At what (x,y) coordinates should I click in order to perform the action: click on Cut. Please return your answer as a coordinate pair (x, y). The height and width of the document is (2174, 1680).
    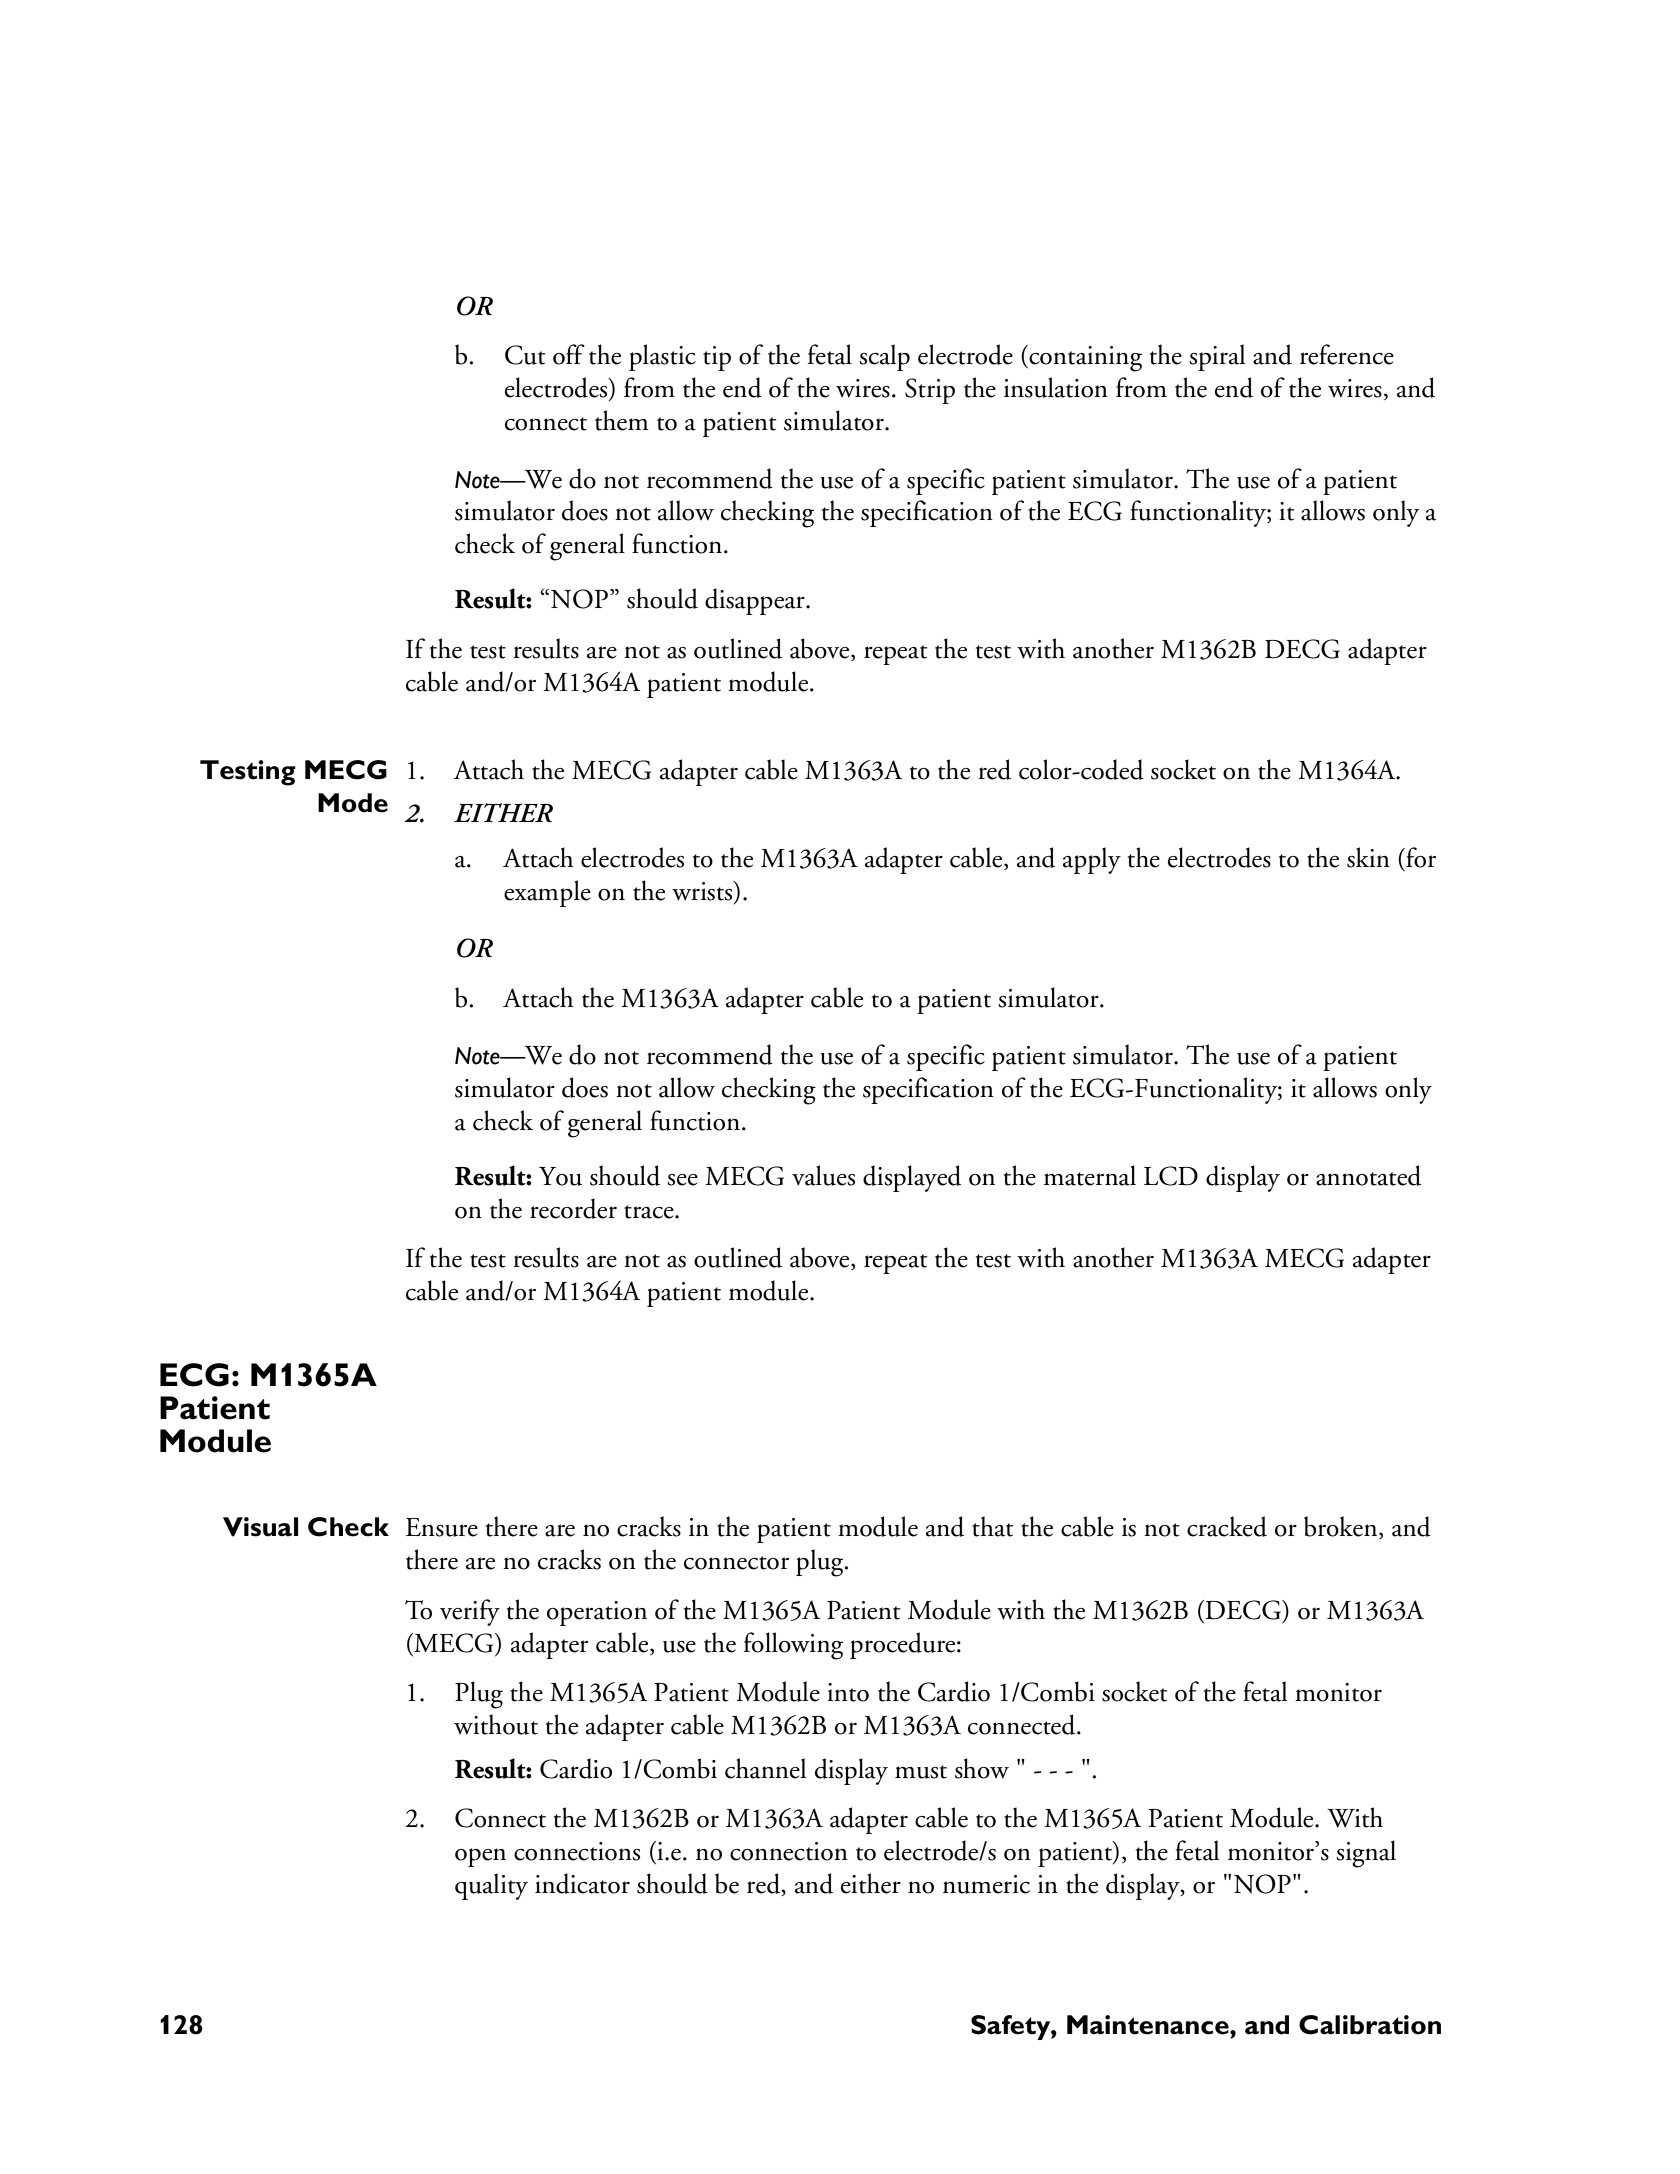
    Looking at the image, I should click on (525, 355).
